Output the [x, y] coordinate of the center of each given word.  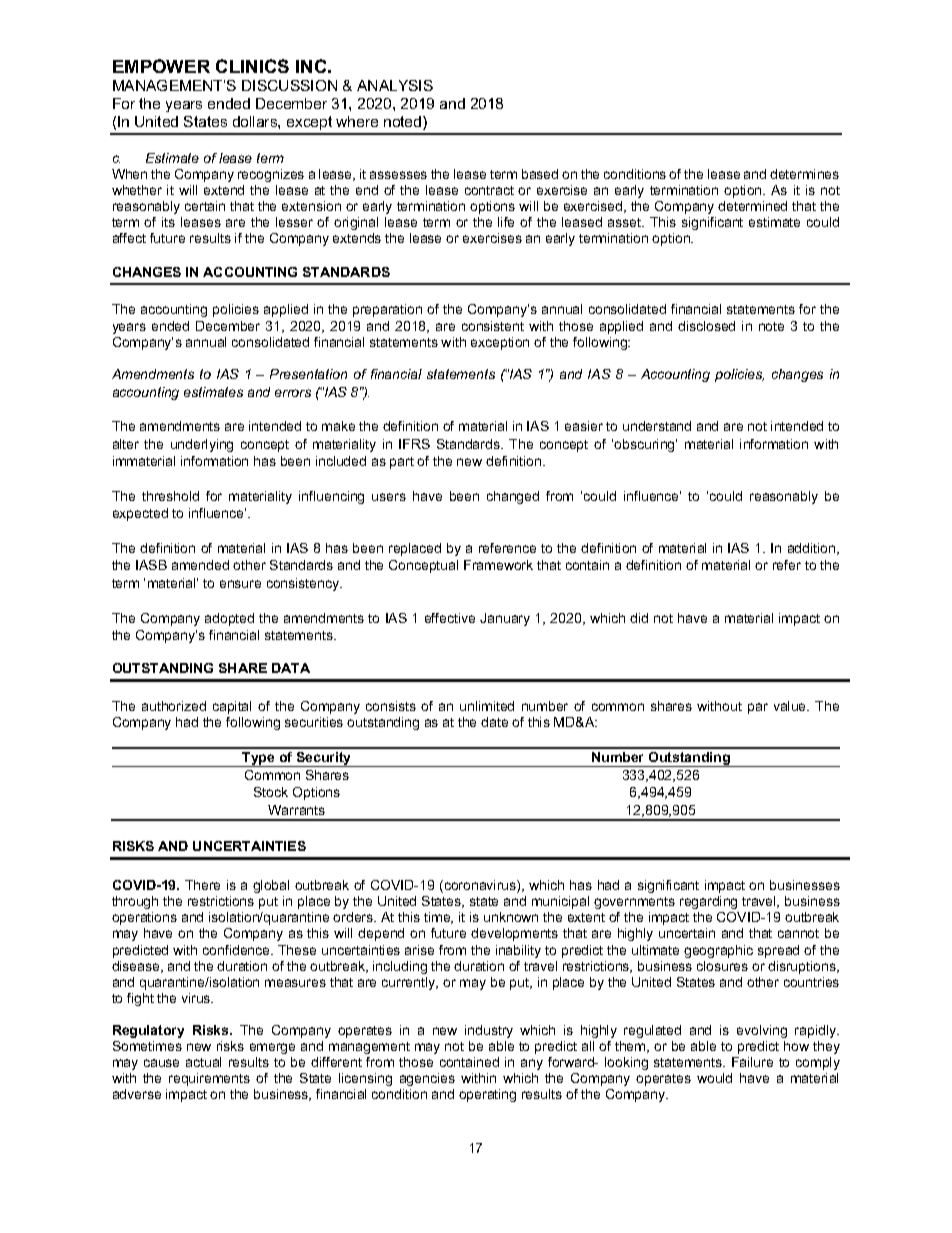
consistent [493, 326]
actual [203, 1062]
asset [626, 222]
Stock [271, 792]
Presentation [308, 374]
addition [813, 549]
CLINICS [252, 66]
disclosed [706, 326]
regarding [708, 902]
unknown [511, 917]
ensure [240, 584]
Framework [498, 565]
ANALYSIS [395, 85]
